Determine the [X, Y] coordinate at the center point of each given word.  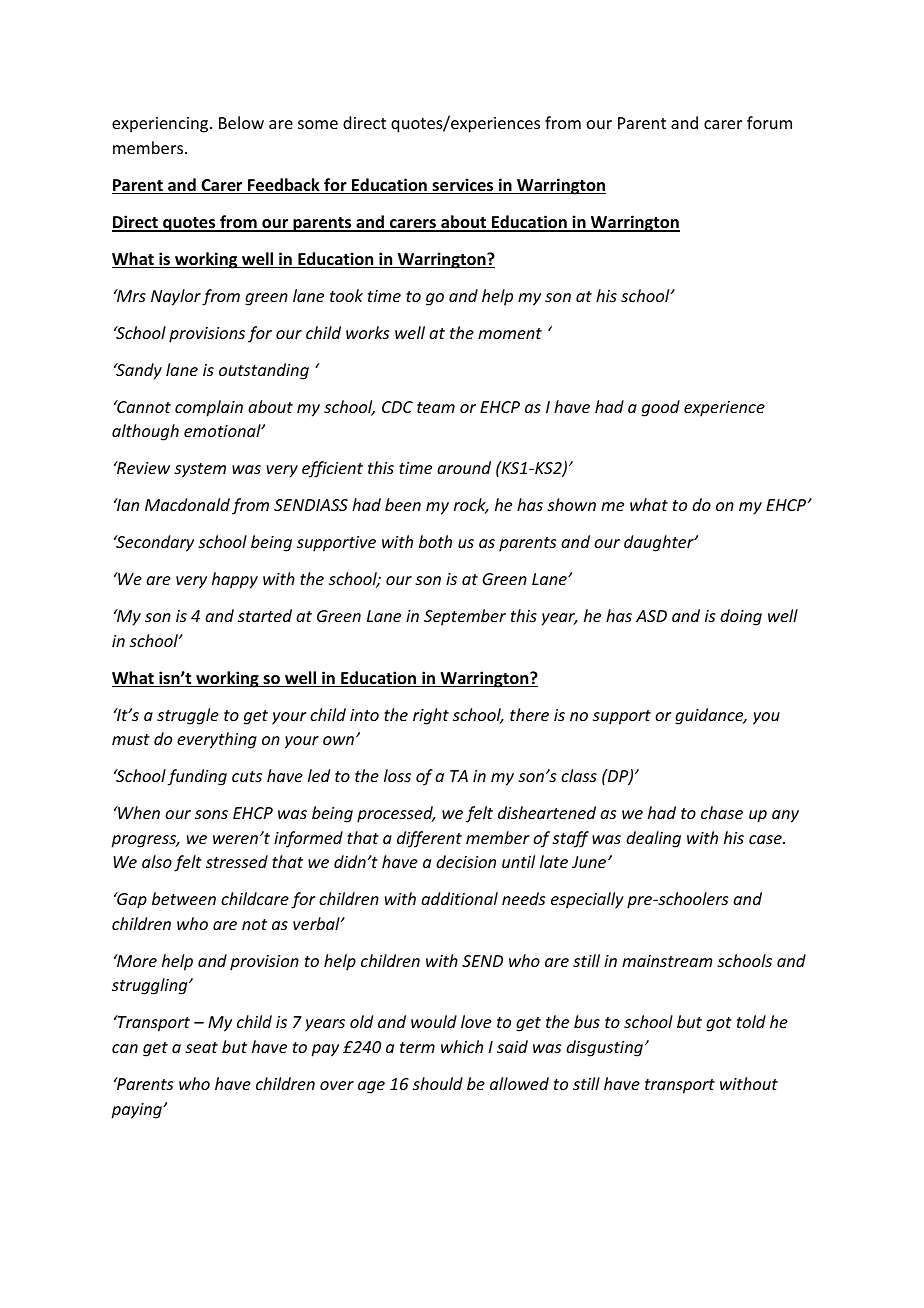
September [465, 617]
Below [241, 122]
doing [741, 617]
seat [201, 1047]
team [436, 407]
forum [769, 122]
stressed [237, 861]
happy [235, 580]
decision [466, 861]
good [661, 408]
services [463, 186]
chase [722, 812]
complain [209, 408]
